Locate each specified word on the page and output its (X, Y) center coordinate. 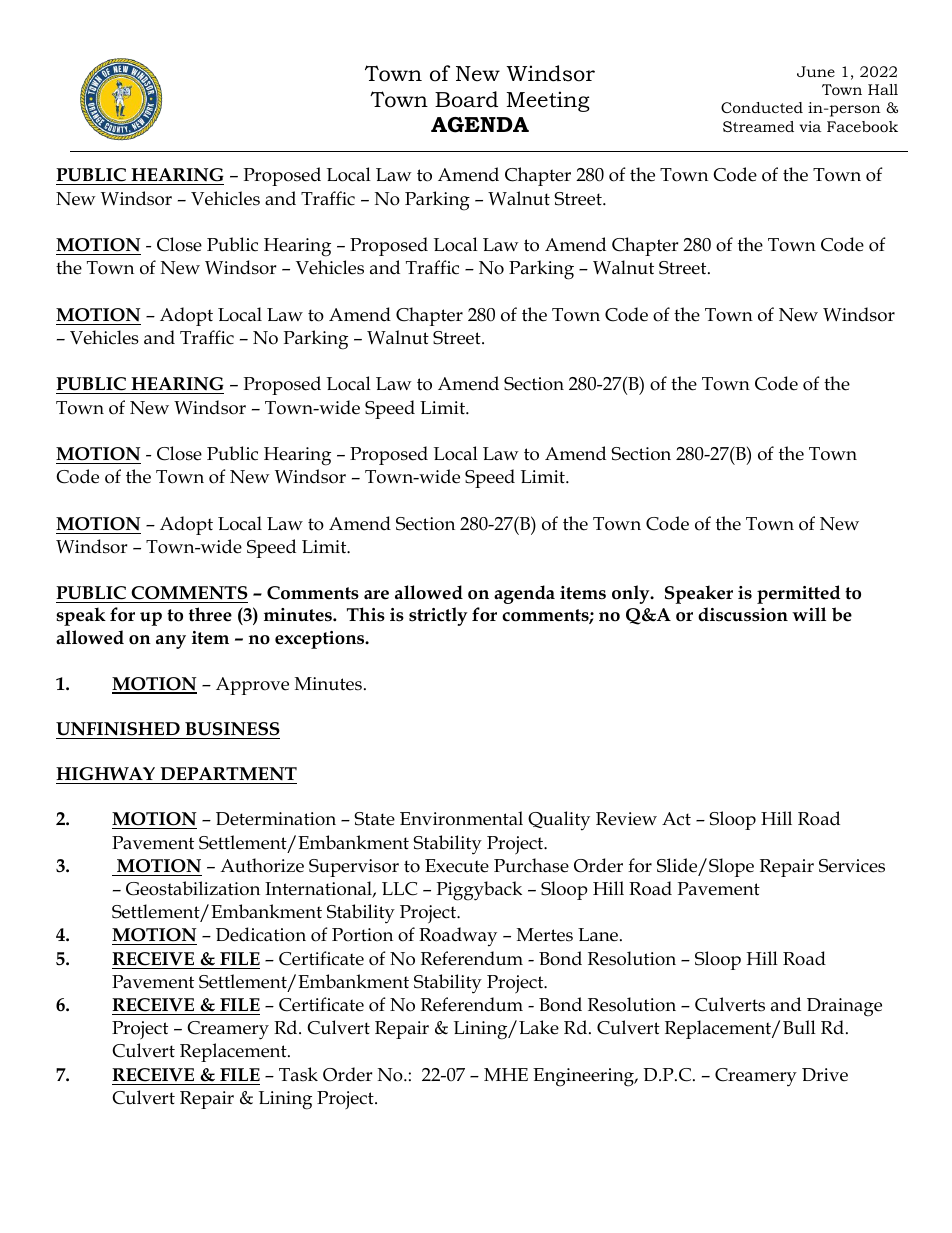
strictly (438, 616)
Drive (825, 1075)
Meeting (548, 101)
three (210, 614)
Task (298, 1074)
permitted (798, 594)
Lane (599, 935)
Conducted (762, 107)
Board (466, 99)
